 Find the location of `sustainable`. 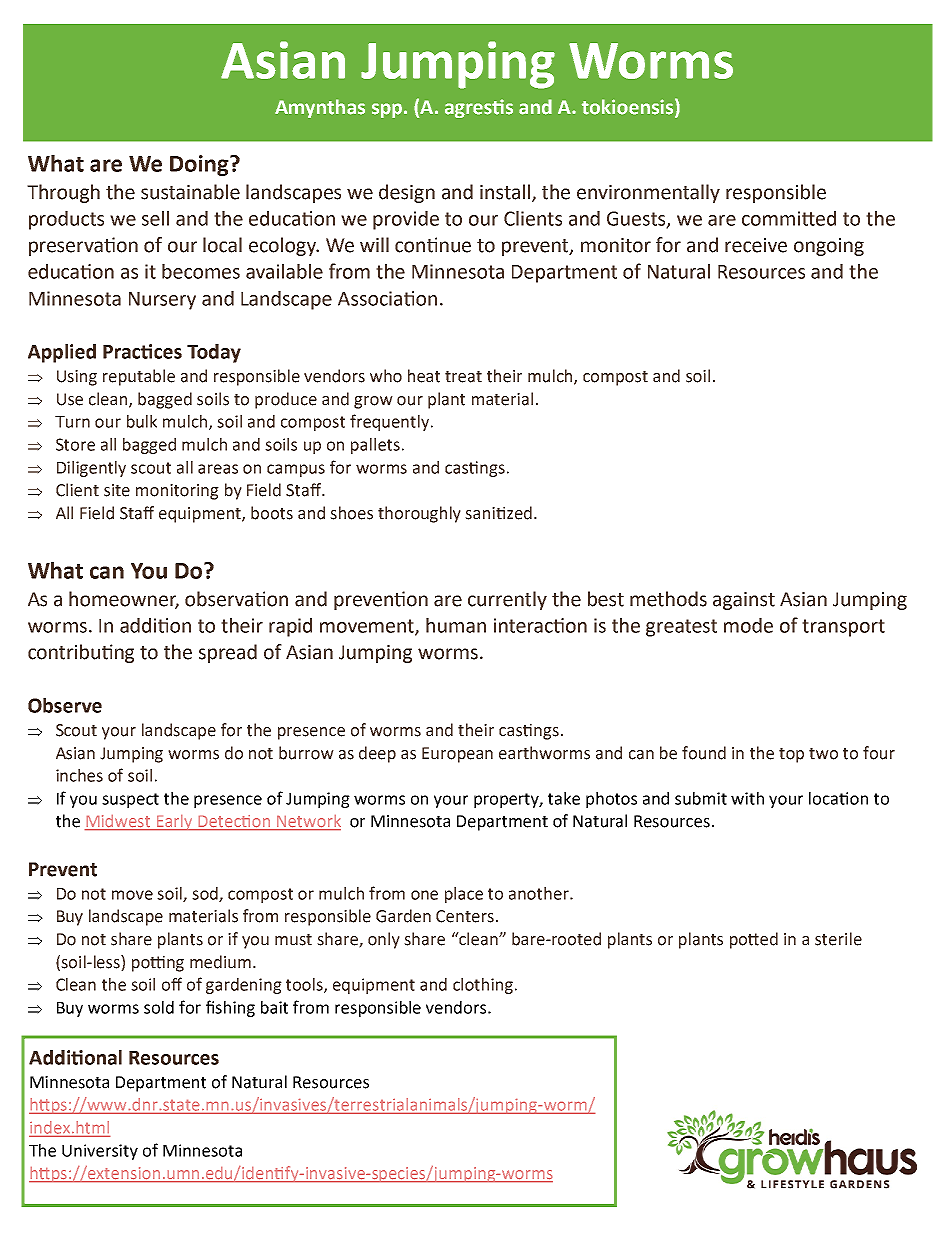

sustainable is located at coordinates (190, 192).
